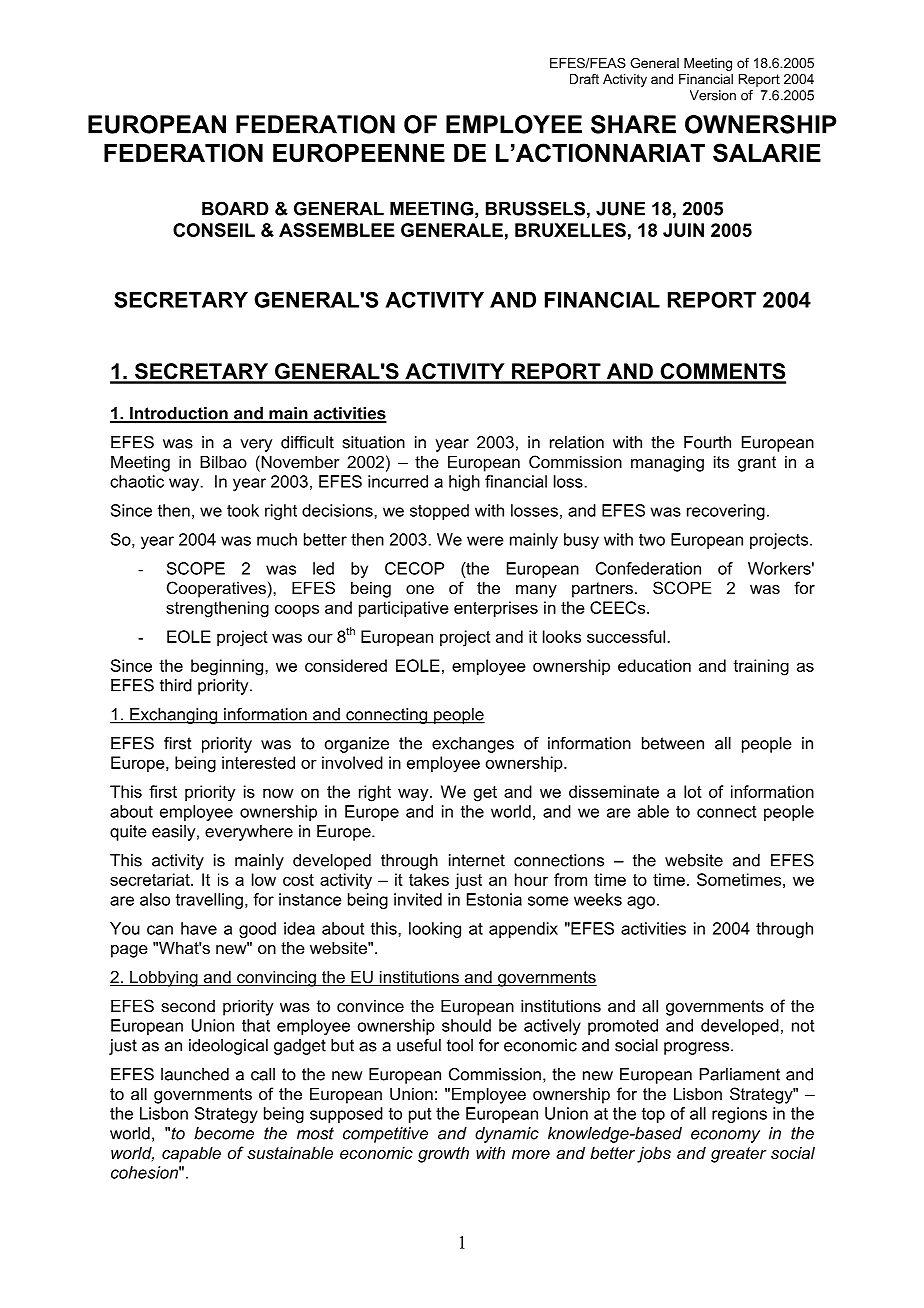  I want to click on exchanges, so click(473, 745).
